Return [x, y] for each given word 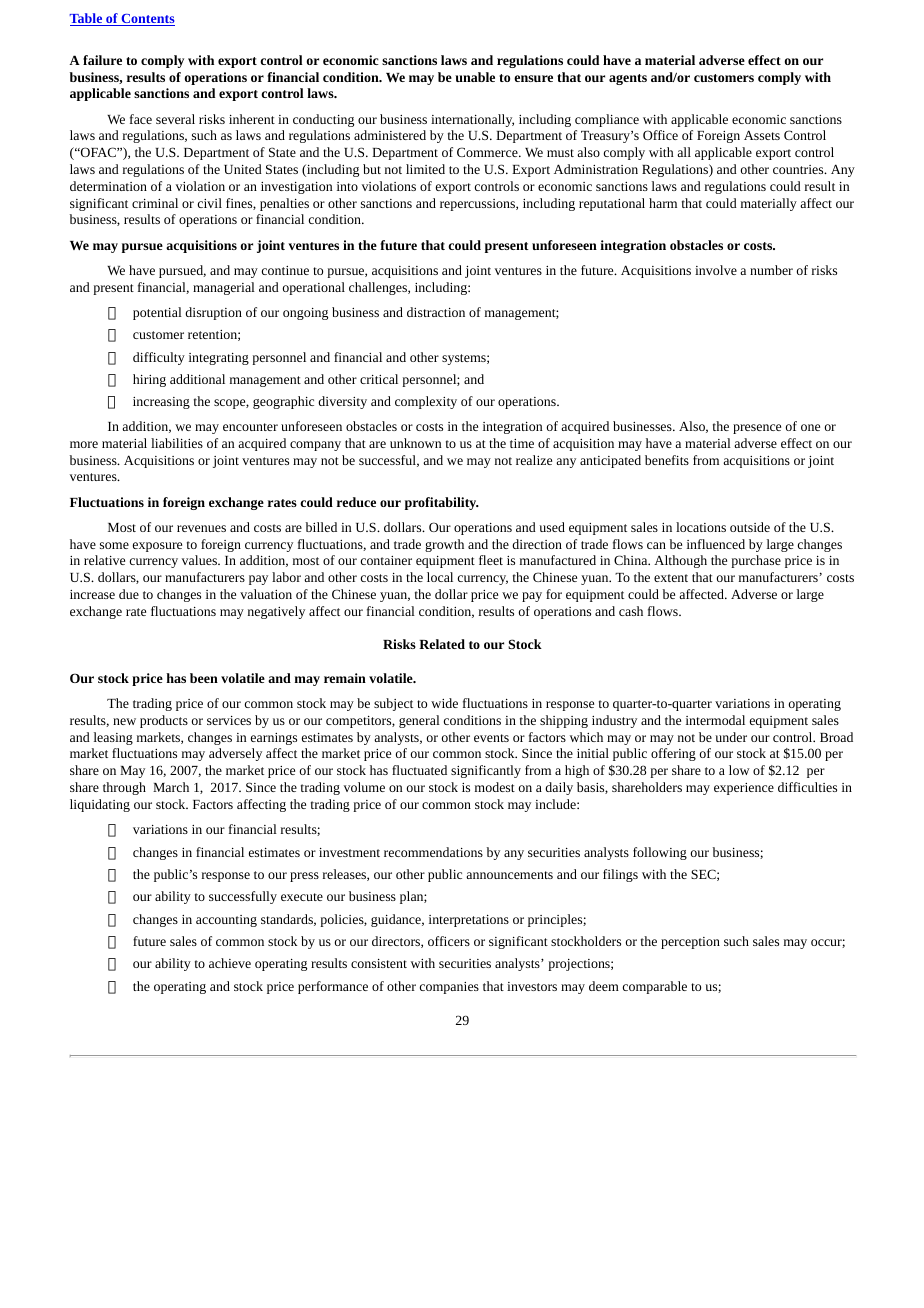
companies [449, 988]
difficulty [159, 358]
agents [628, 79]
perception [690, 943]
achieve [230, 963]
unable [475, 77]
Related [442, 644]
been [204, 678]
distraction [436, 312]
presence [757, 429]
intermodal [715, 720]
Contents [147, 20]
